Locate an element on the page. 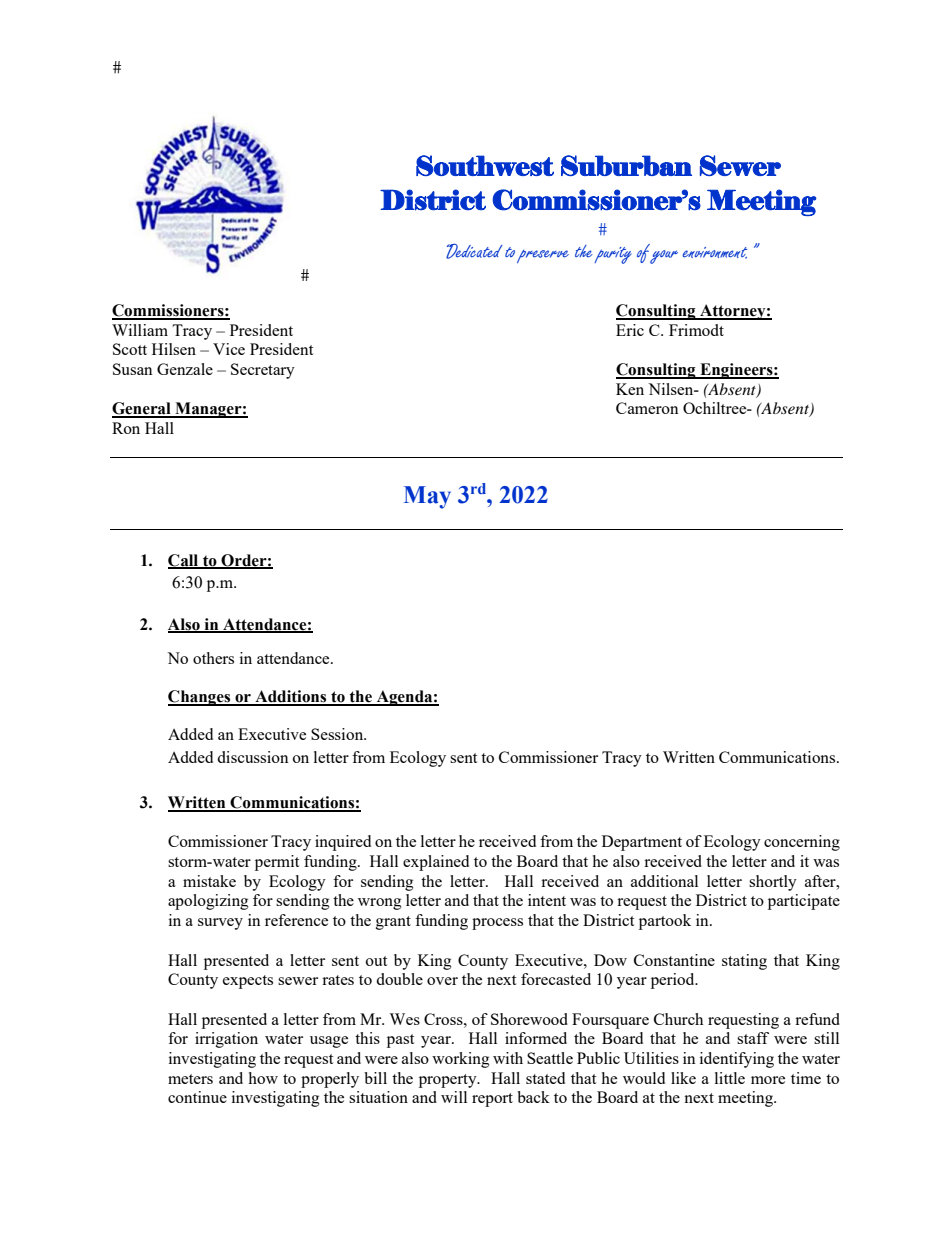  environment is located at coordinates (715, 253).
